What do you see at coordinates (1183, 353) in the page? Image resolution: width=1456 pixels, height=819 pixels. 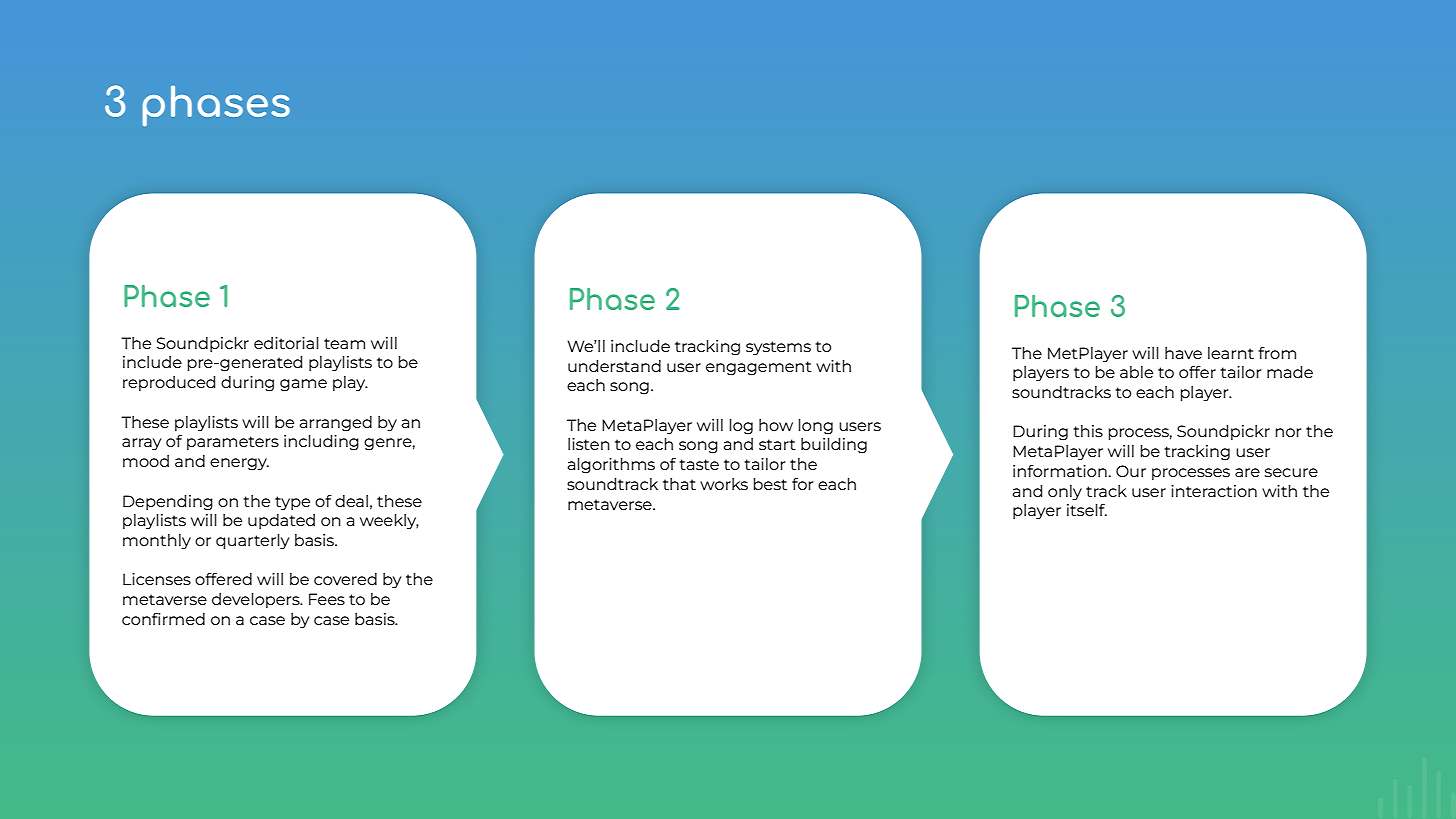 I see `have` at bounding box center [1183, 353].
